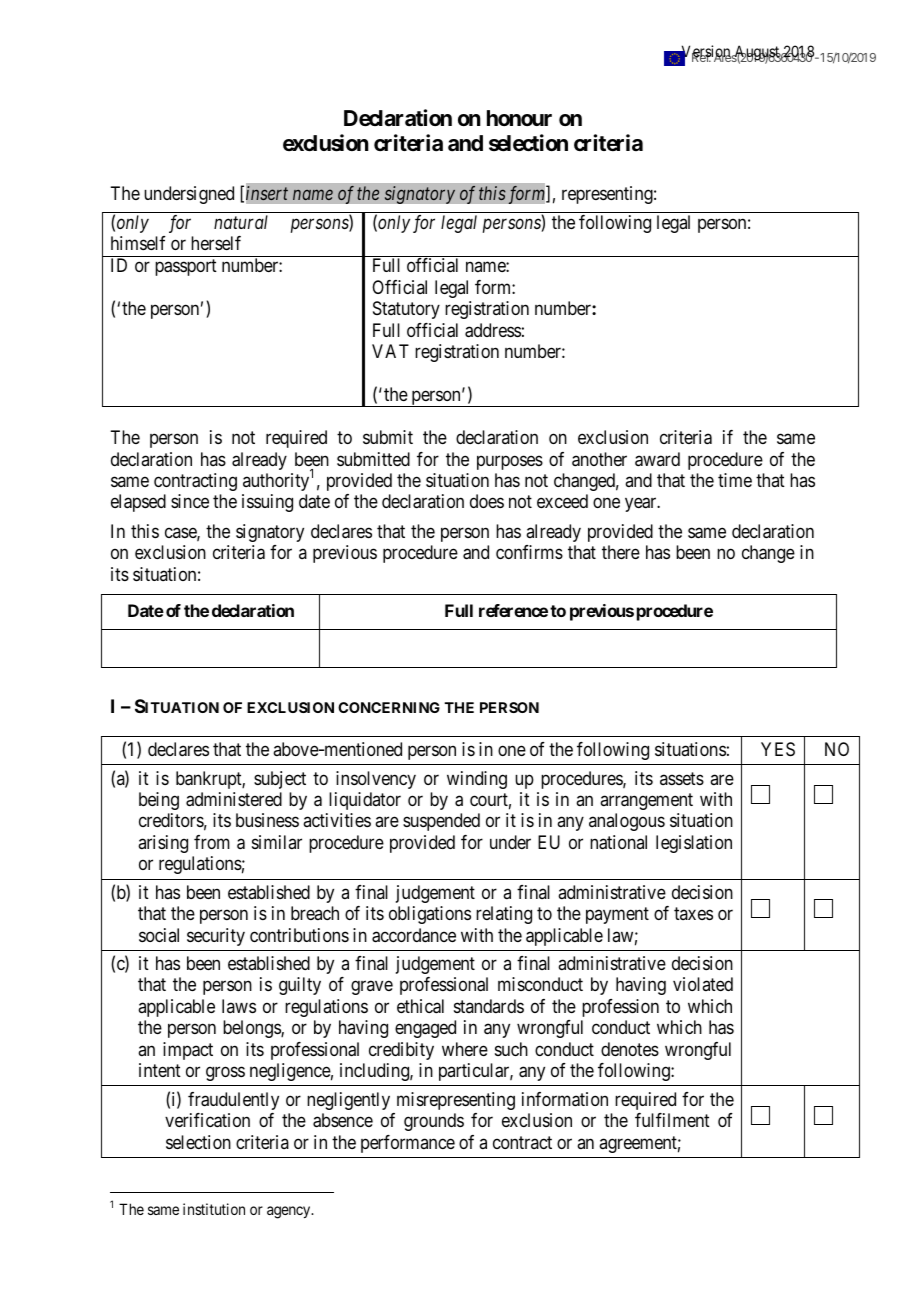  Describe the element at coordinates (241, 222) in the screenshot. I see `natural` at that location.
